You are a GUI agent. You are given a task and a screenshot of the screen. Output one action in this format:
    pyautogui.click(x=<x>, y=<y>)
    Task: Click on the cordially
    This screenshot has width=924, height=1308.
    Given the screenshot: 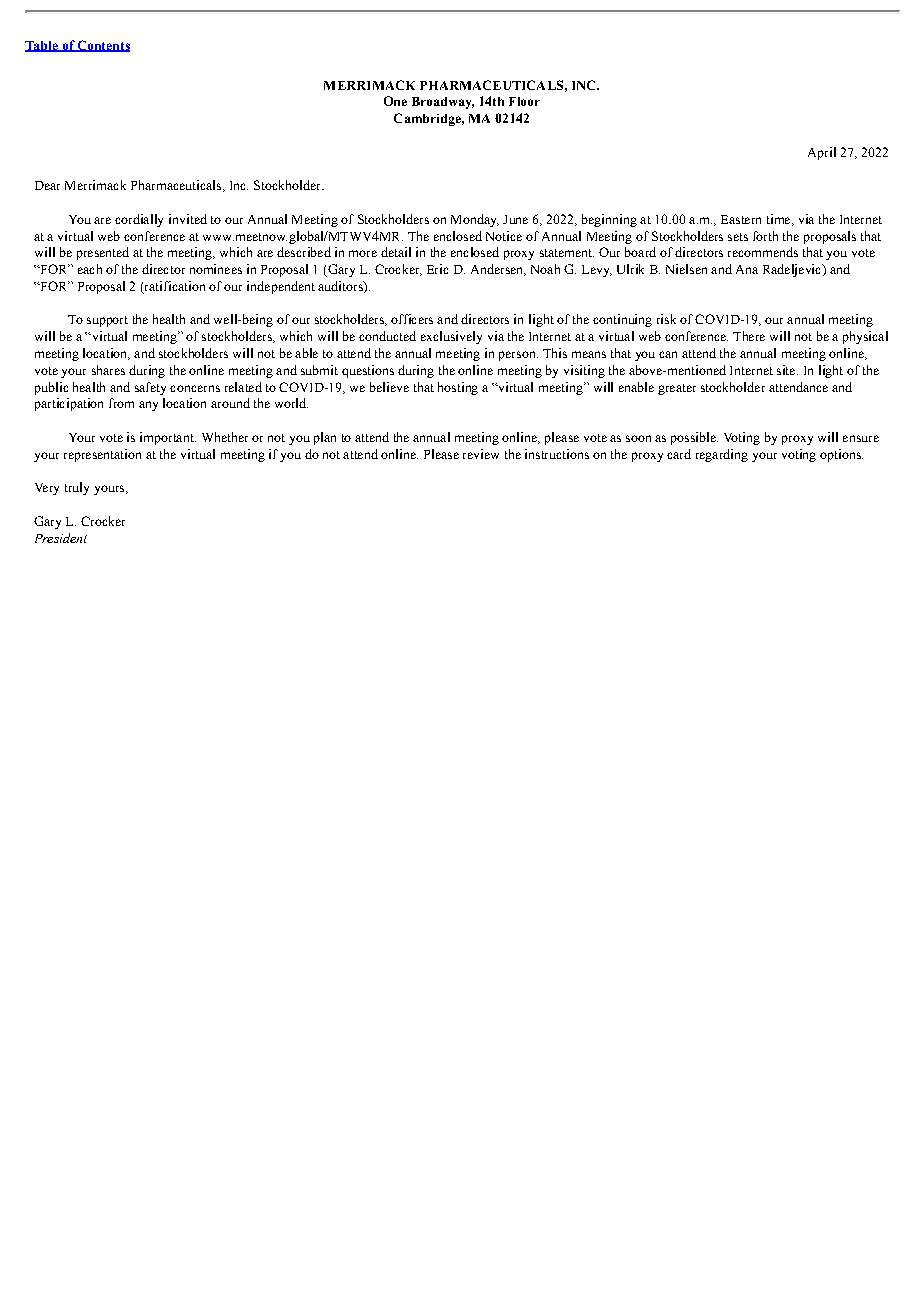 What is the action you would take?
    pyautogui.click(x=139, y=220)
